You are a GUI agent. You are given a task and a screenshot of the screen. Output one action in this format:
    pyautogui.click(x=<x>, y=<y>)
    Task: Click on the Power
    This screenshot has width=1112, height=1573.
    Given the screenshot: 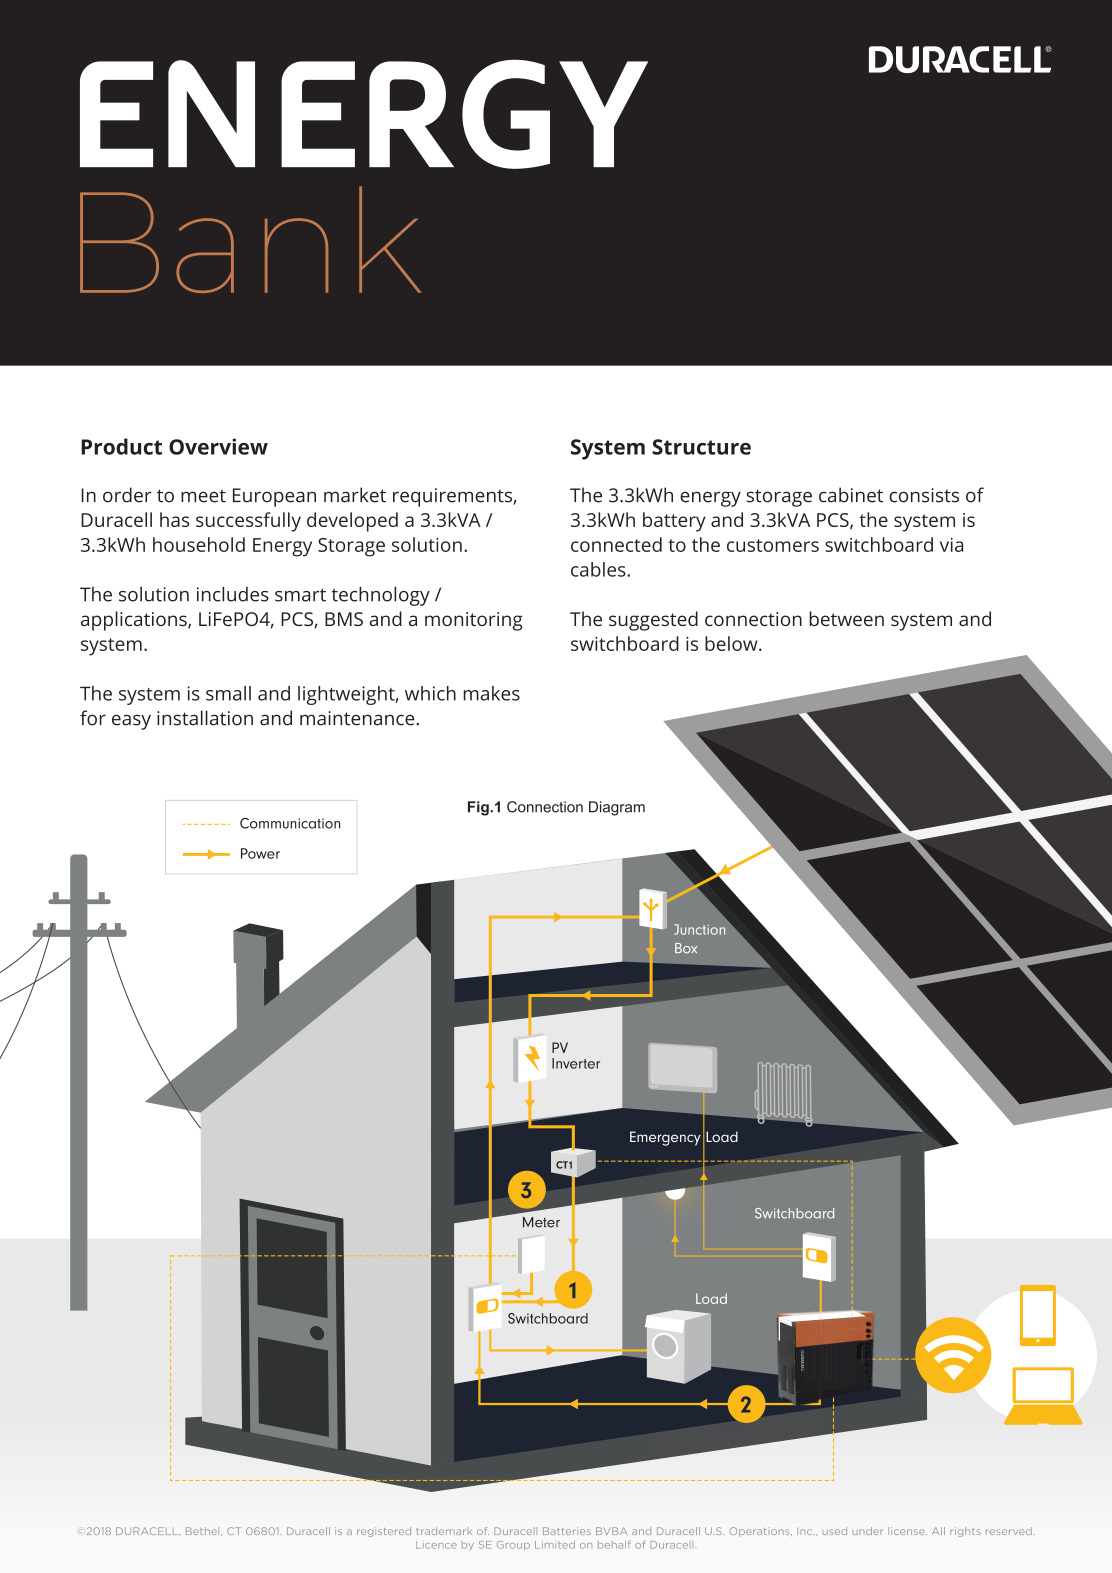 What is the action you would take?
    pyautogui.click(x=260, y=853)
